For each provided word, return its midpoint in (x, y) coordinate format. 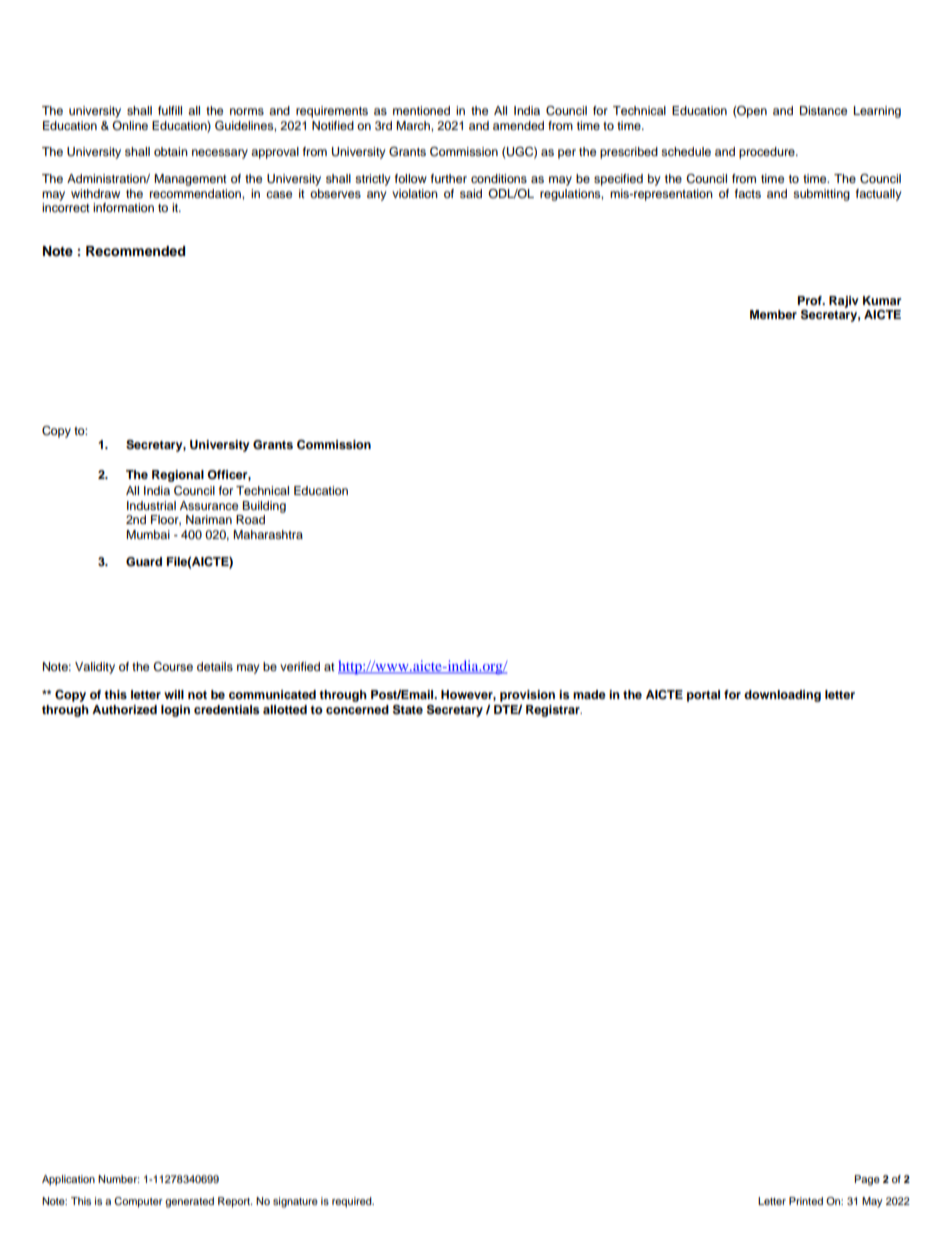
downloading (782, 696)
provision (527, 696)
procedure (768, 153)
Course (173, 667)
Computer (138, 1202)
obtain (171, 151)
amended (518, 125)
